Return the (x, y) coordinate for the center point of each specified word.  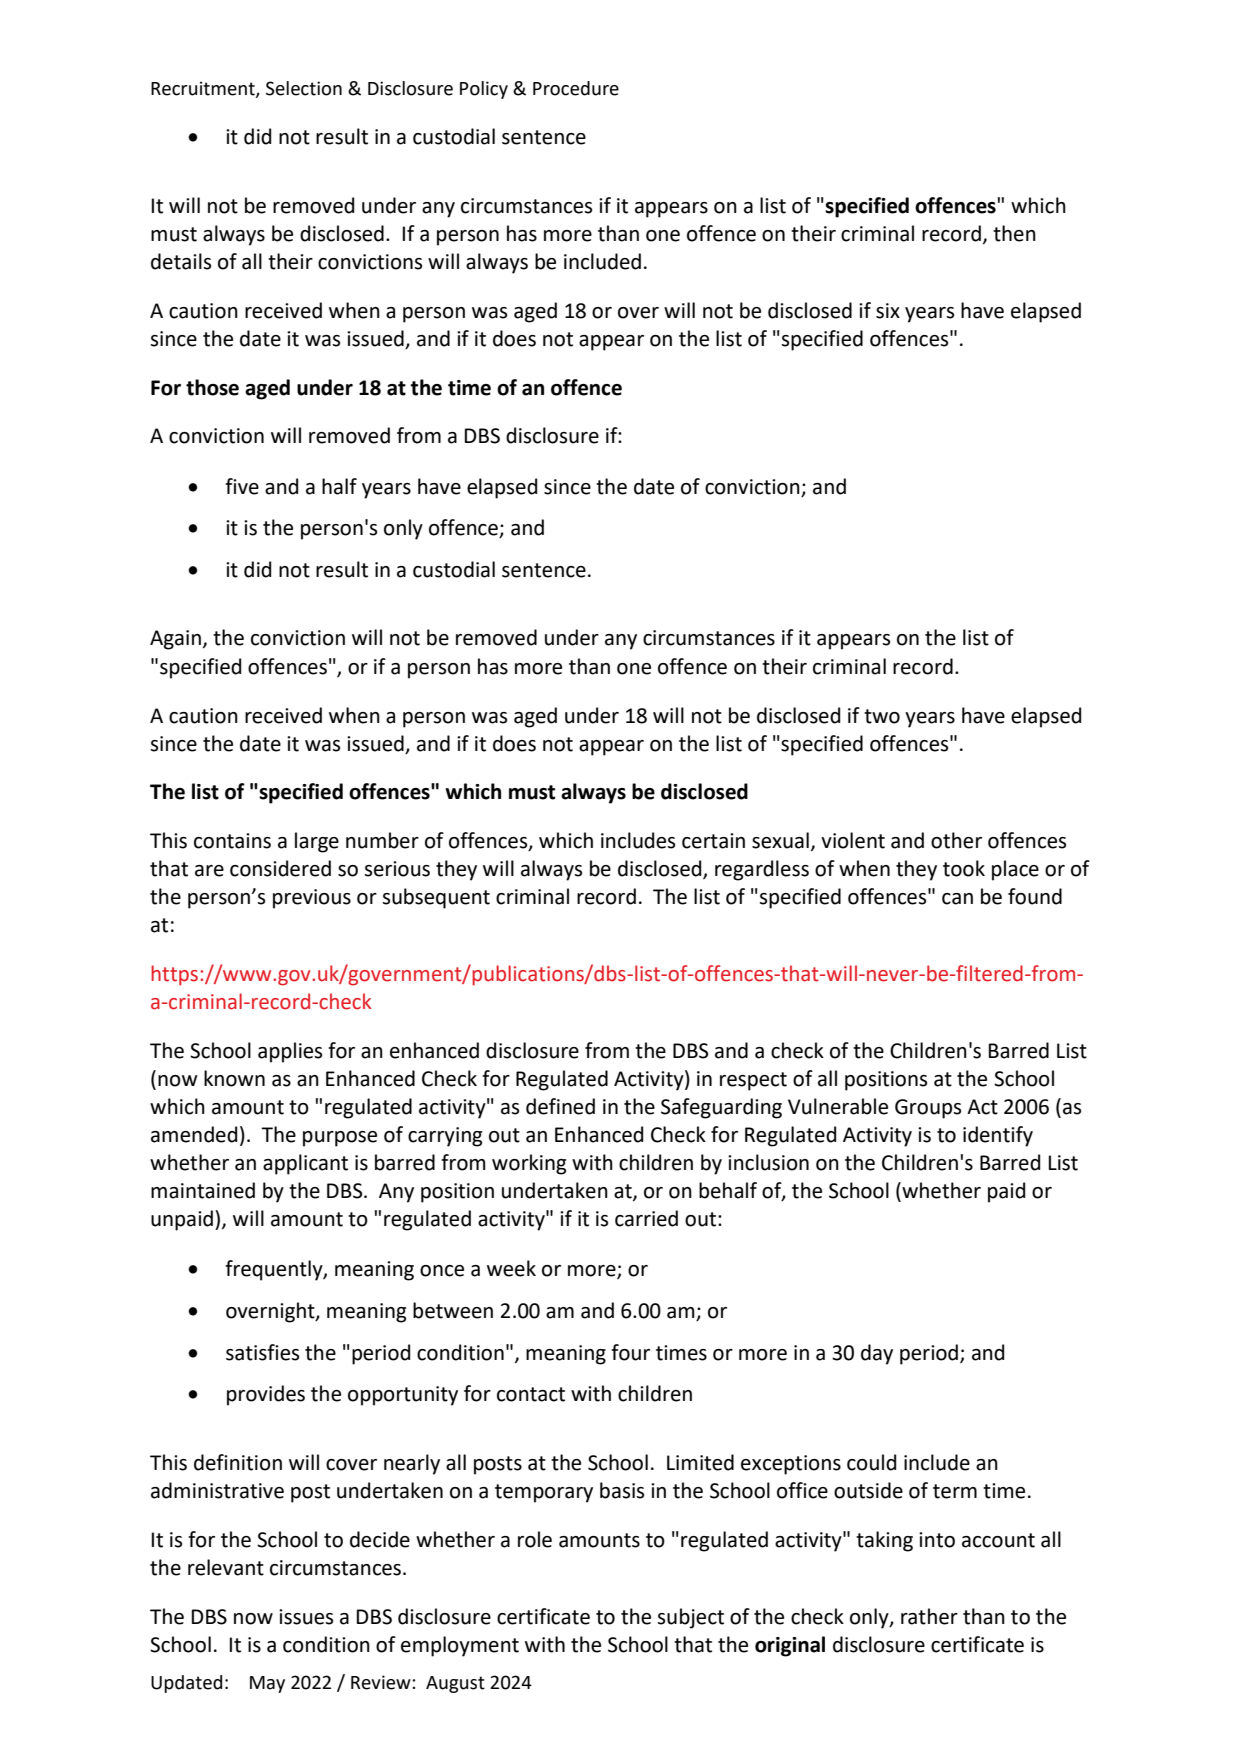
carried (646, 1218)
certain (713, 841)
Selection (304, 88)
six (888, 311)
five (242, 486)
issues (306, 1617)
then (1014, 233)
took (964, 868)
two (882, 716)
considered (280, 868)
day (877, 1354)
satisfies (262, 1352)
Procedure (576, 88)
